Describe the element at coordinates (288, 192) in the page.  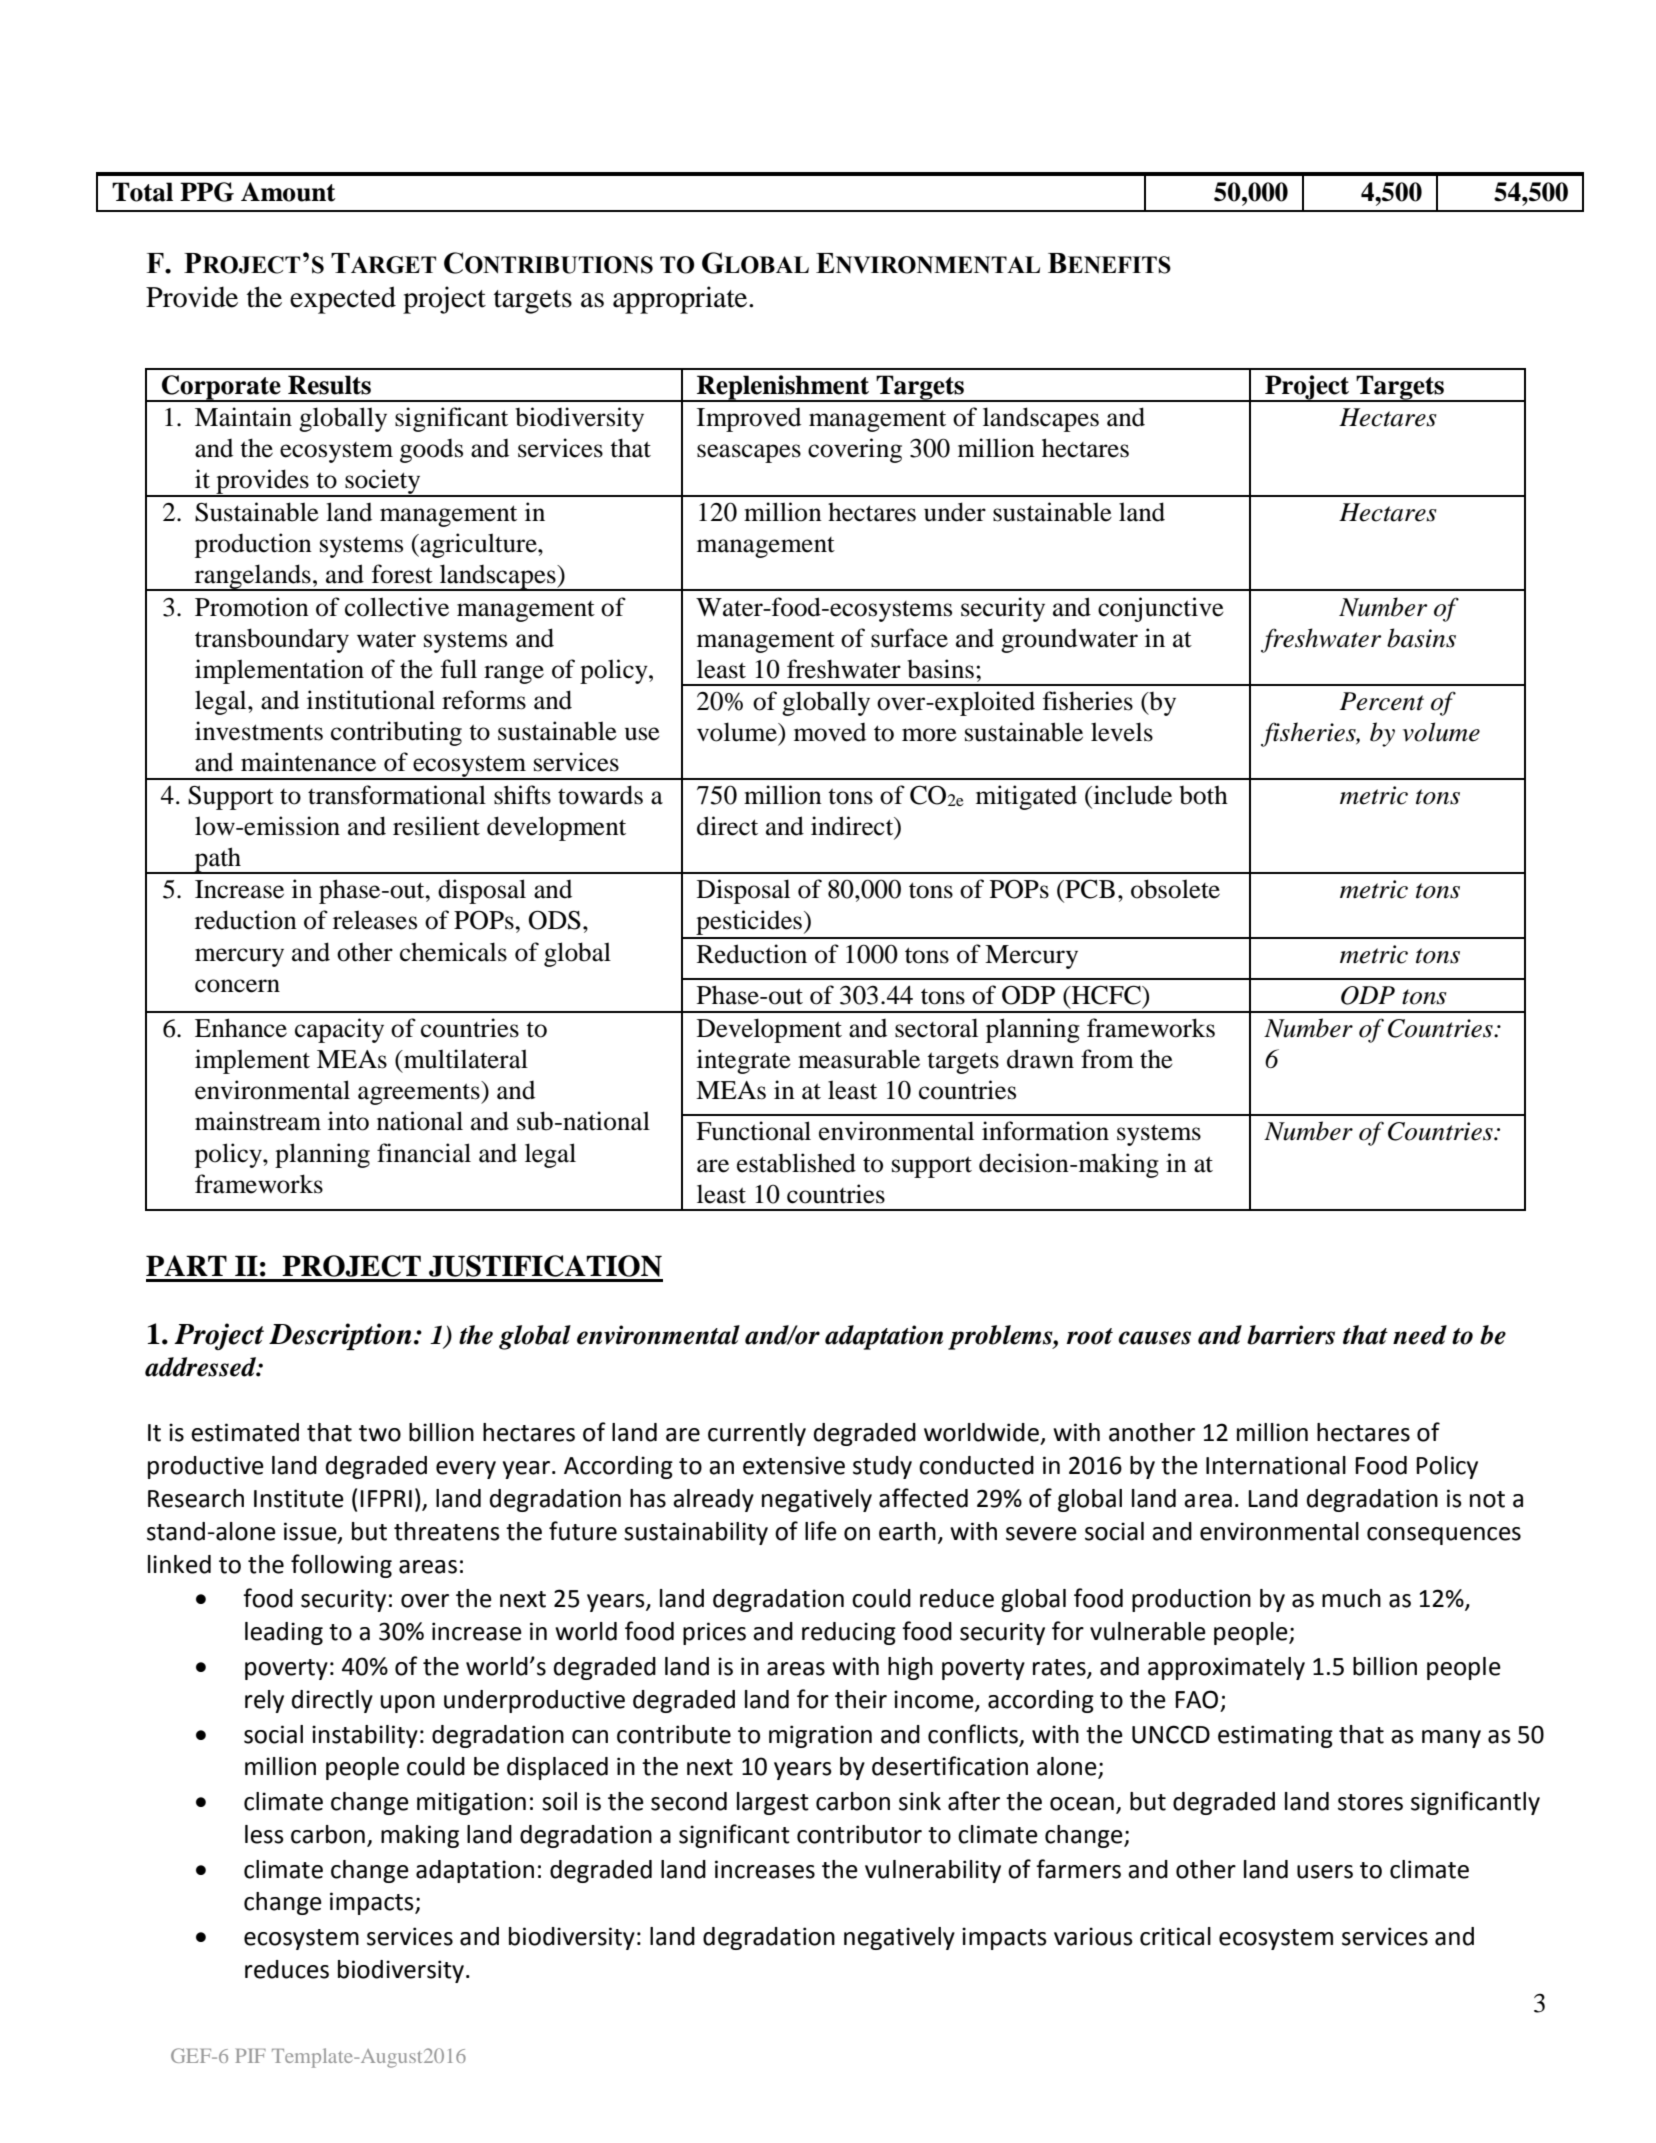
I see `Amount` at that location.
